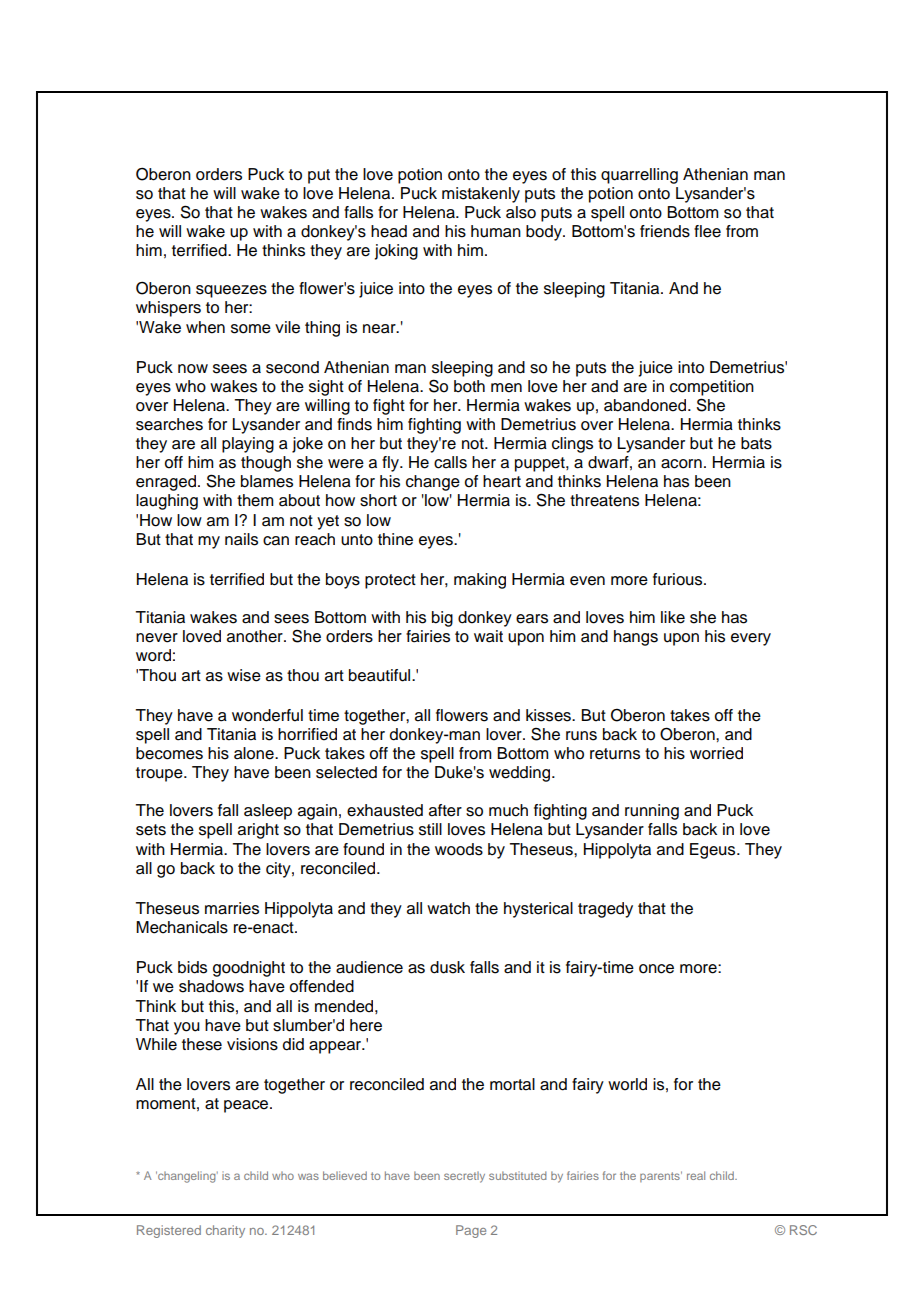 Image resolution: width=924 pixels, height=1308 pixels. I want to click on mistakenly, so click(481, 195).
